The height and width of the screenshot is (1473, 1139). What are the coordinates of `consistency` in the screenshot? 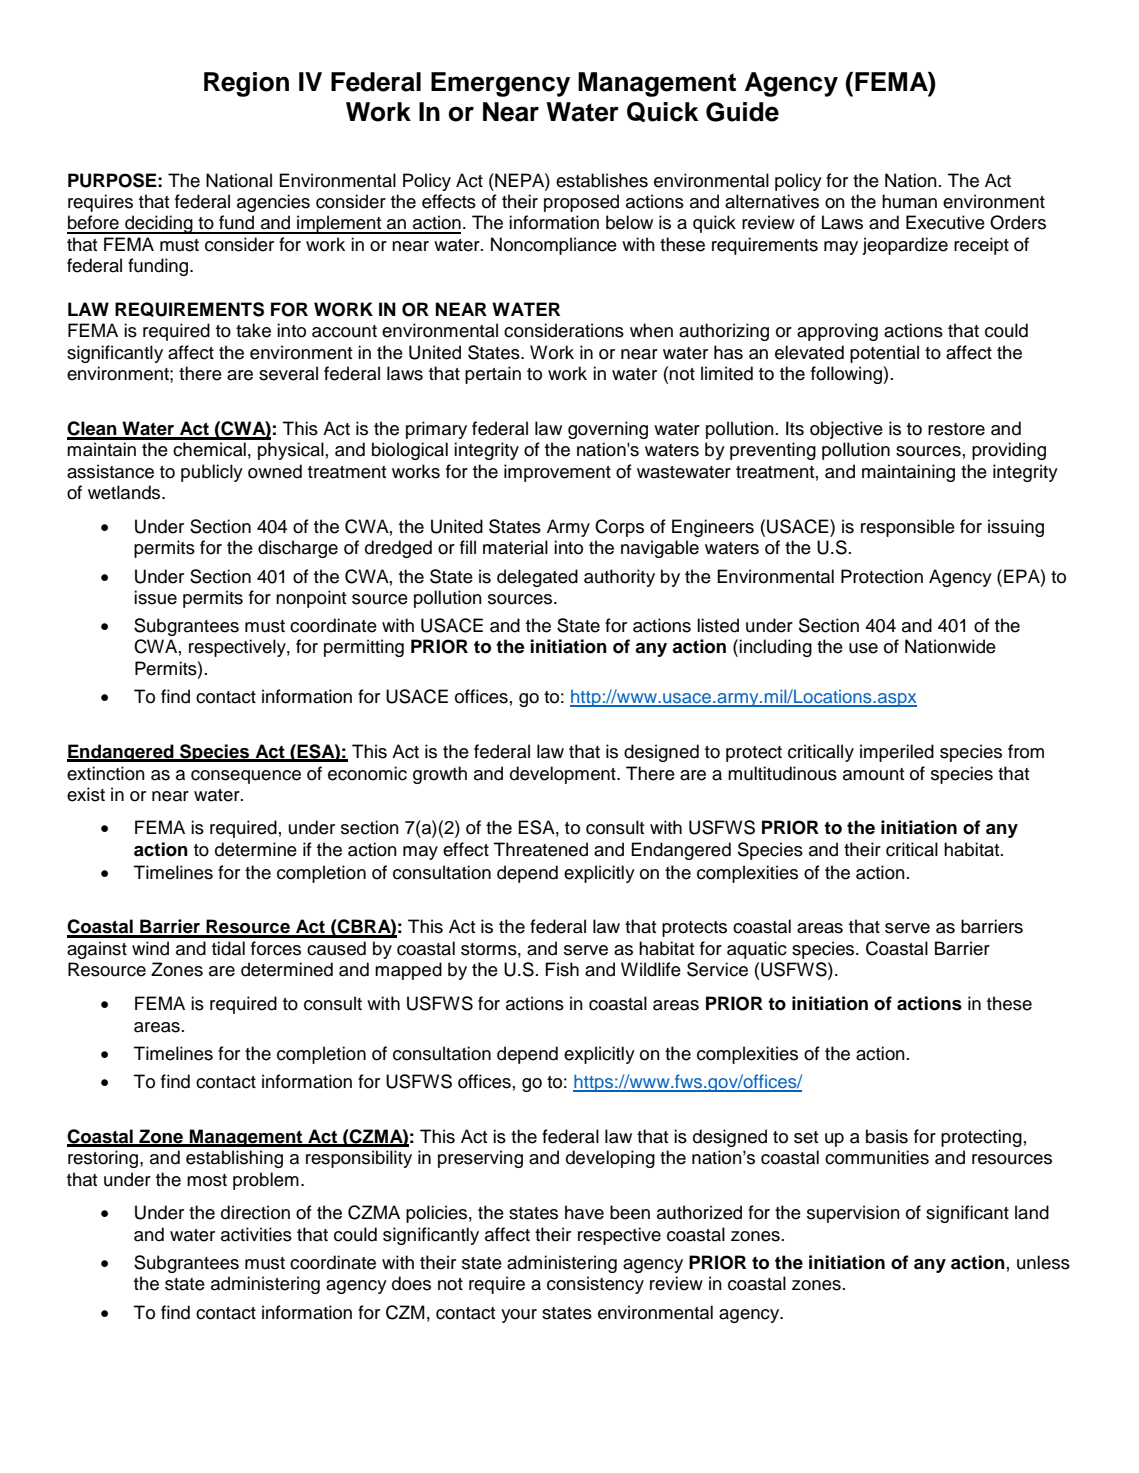 It's located at (595, 1285).
